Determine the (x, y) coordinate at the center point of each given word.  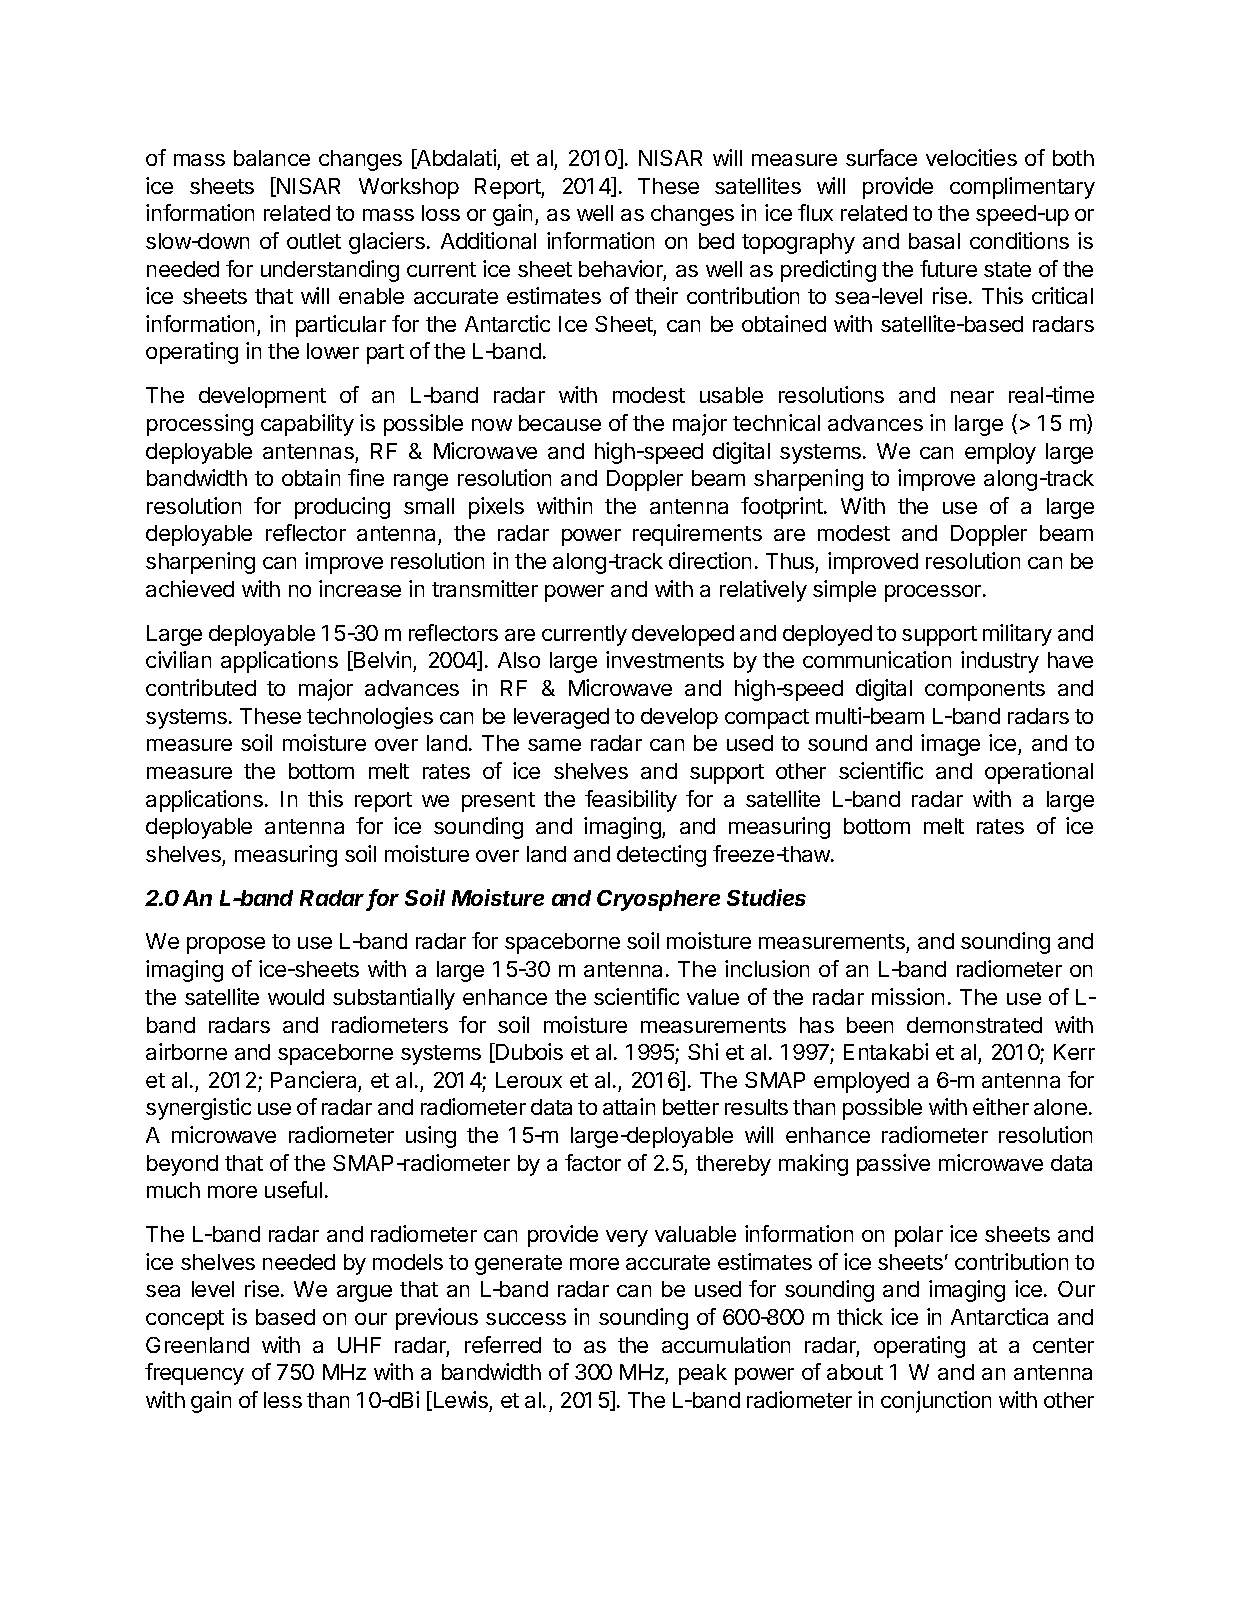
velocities (971, 157)
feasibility (631, 801)
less (283, 1400)
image (950, 745)
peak (703, 1374)
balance (272, 158)
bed (716, 241)
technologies (370, 718)
